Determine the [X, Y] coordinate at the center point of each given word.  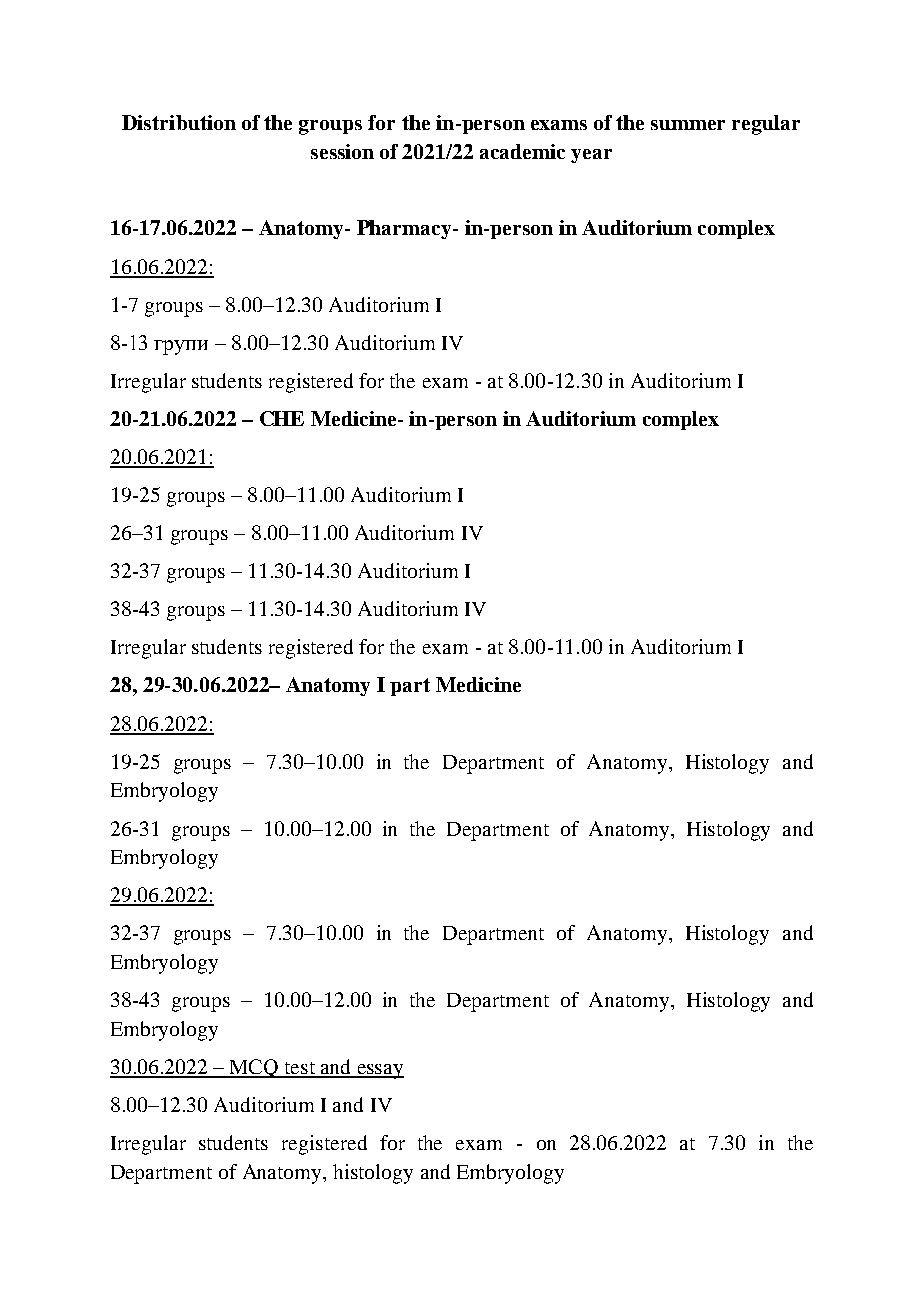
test [299, 1069]
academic [522, 151]
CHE [282, 418]
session [342, 151]
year [591, 156]
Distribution [179, 122]
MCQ [254, 1068]
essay [379, 1071]
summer [688, 125]
